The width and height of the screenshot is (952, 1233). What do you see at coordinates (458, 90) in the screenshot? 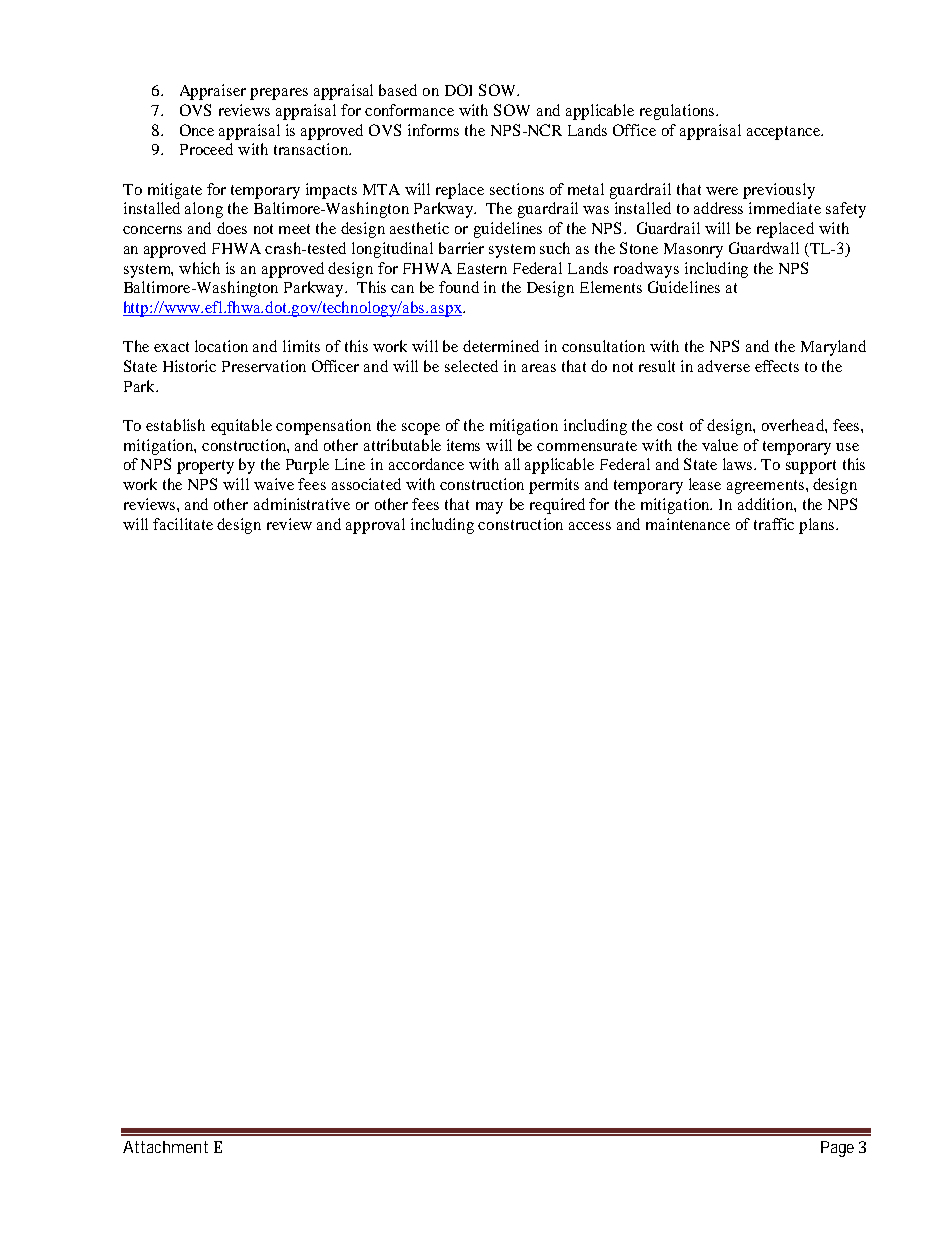
I see `DOI` at bounding box center [458, 90].
